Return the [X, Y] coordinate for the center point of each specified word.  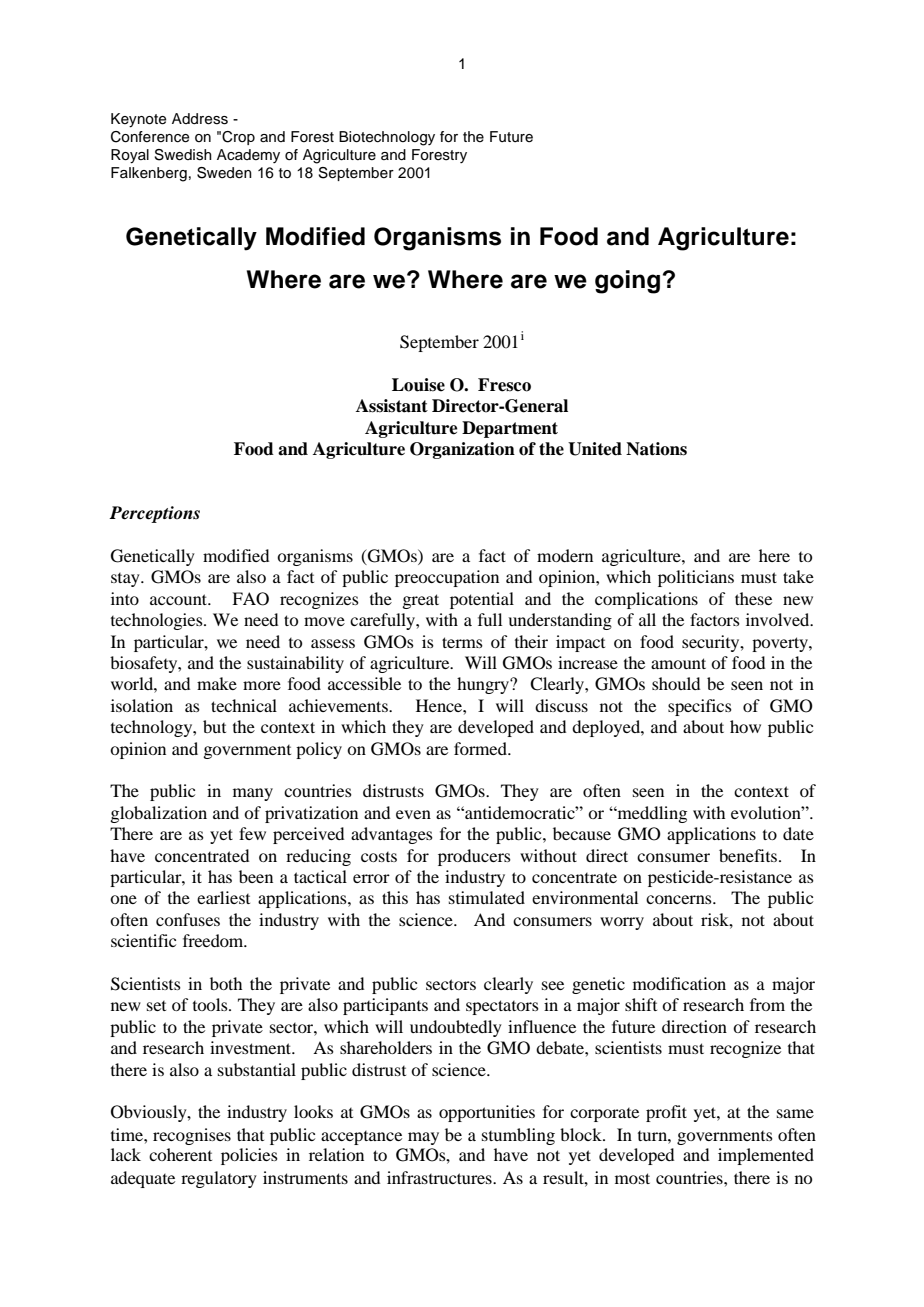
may [423, 1138]
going [627, 282]
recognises [192, 1136]
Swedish [183, 155]
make [217, 683]
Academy [248, 156]
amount [678, 663]
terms [462, 642]
